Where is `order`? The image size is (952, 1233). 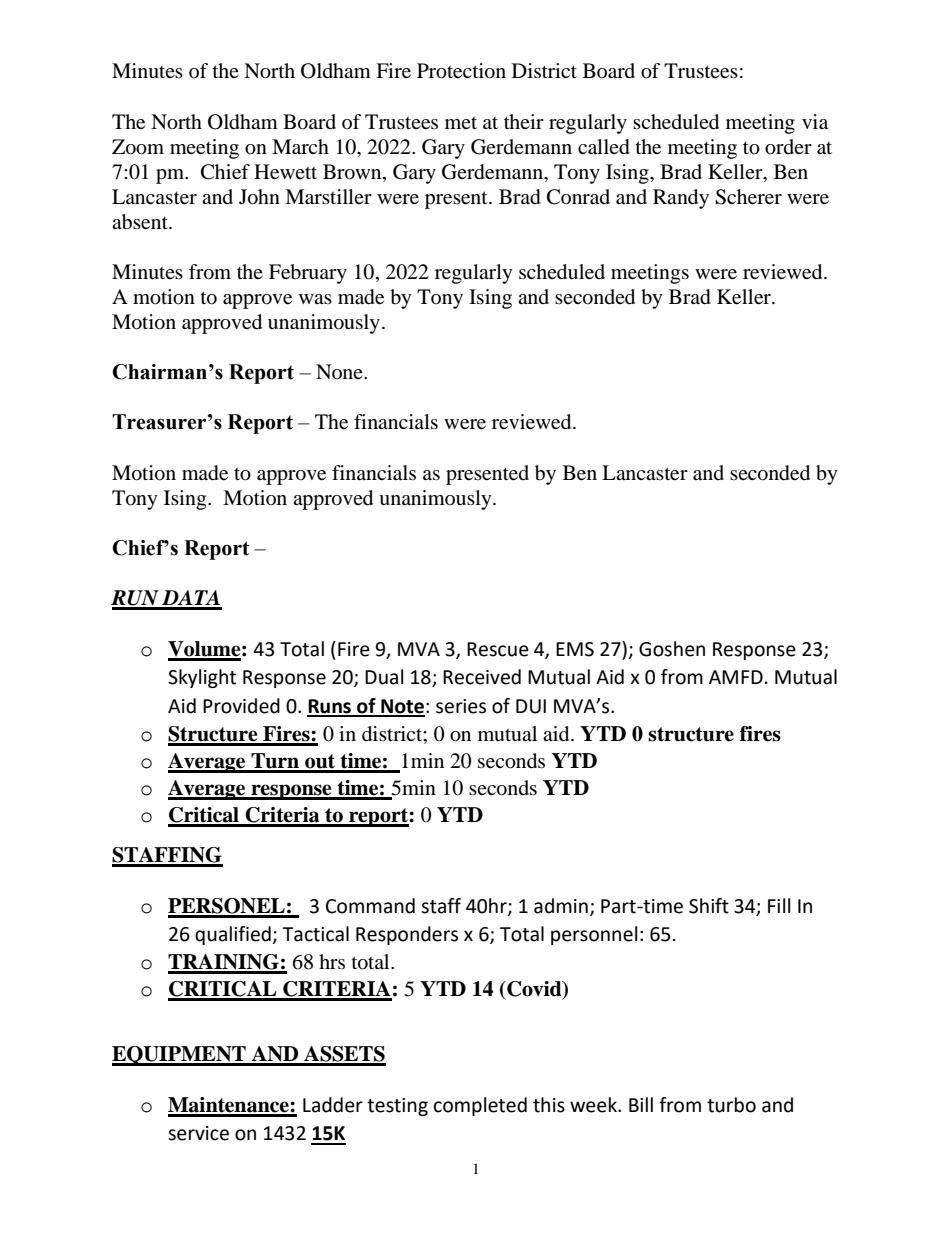 order is located at coordinates (788, 147).
